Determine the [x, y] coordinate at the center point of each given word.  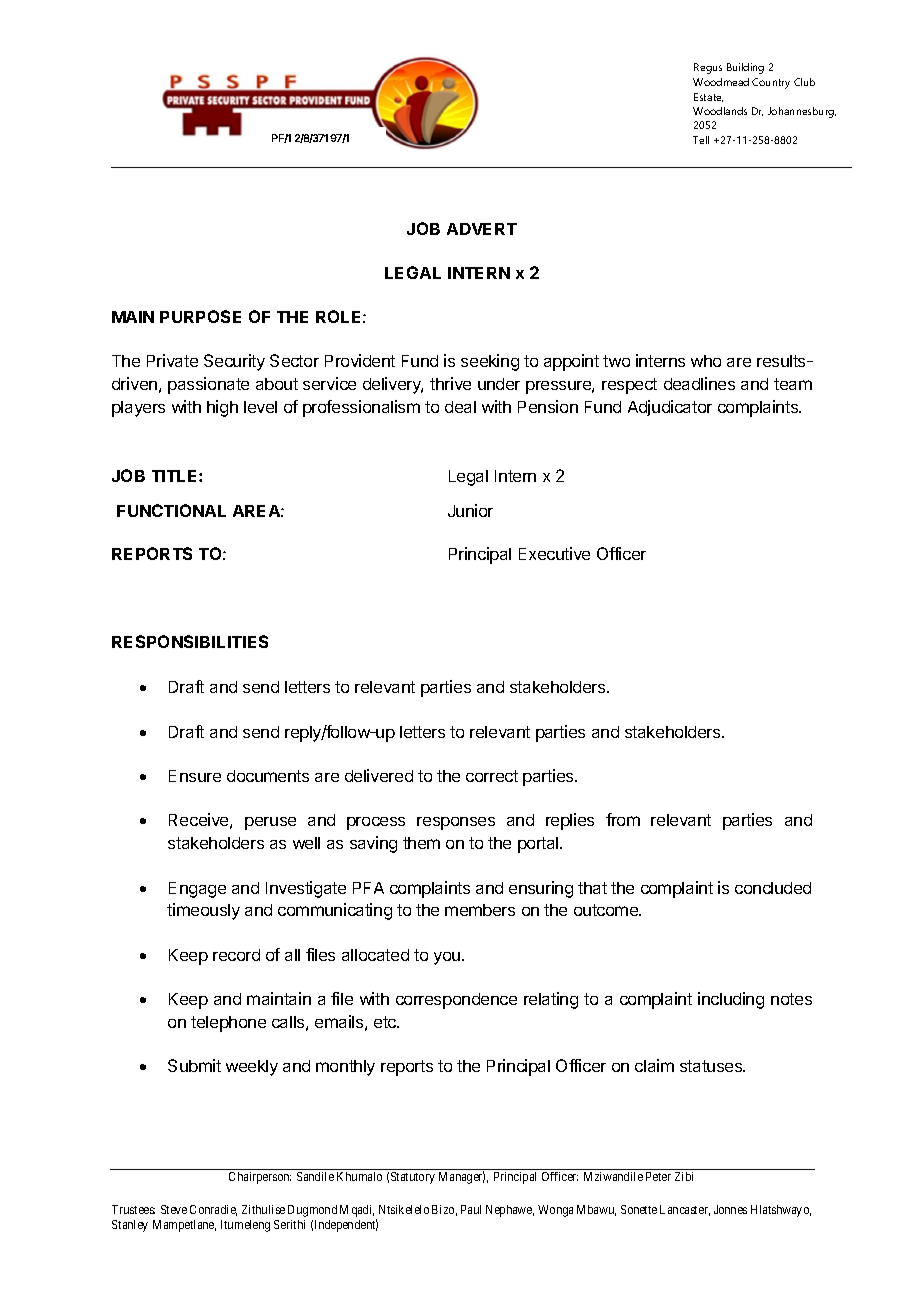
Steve [174, 1209]
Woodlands [720, 111]
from [623, 819]
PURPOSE [200, 316]
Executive [554, 553]
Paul [471, 1209]
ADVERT [482, 229]
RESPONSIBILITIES [190, 641]
